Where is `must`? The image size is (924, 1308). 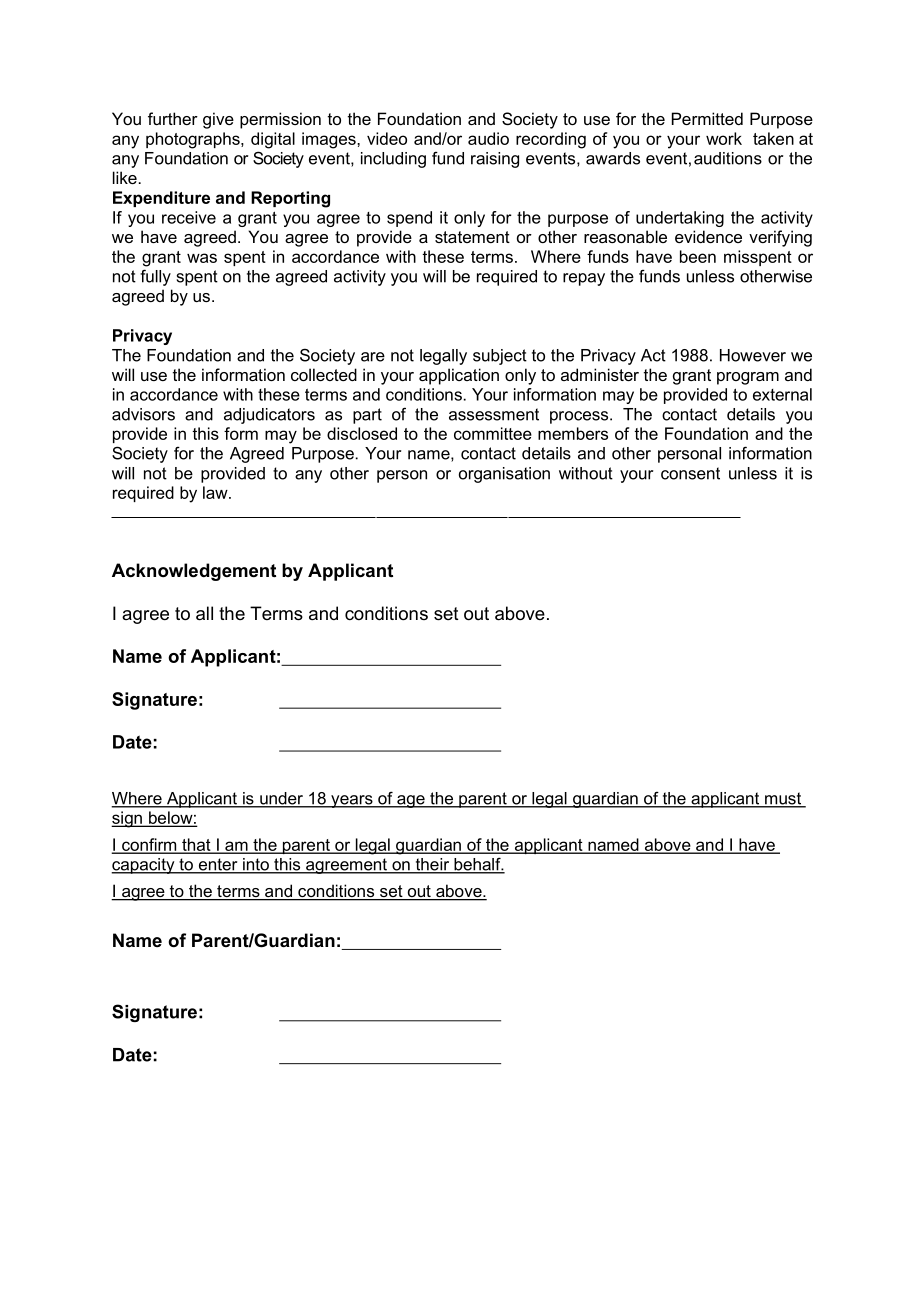
must is located at coordinates (783, 799).
